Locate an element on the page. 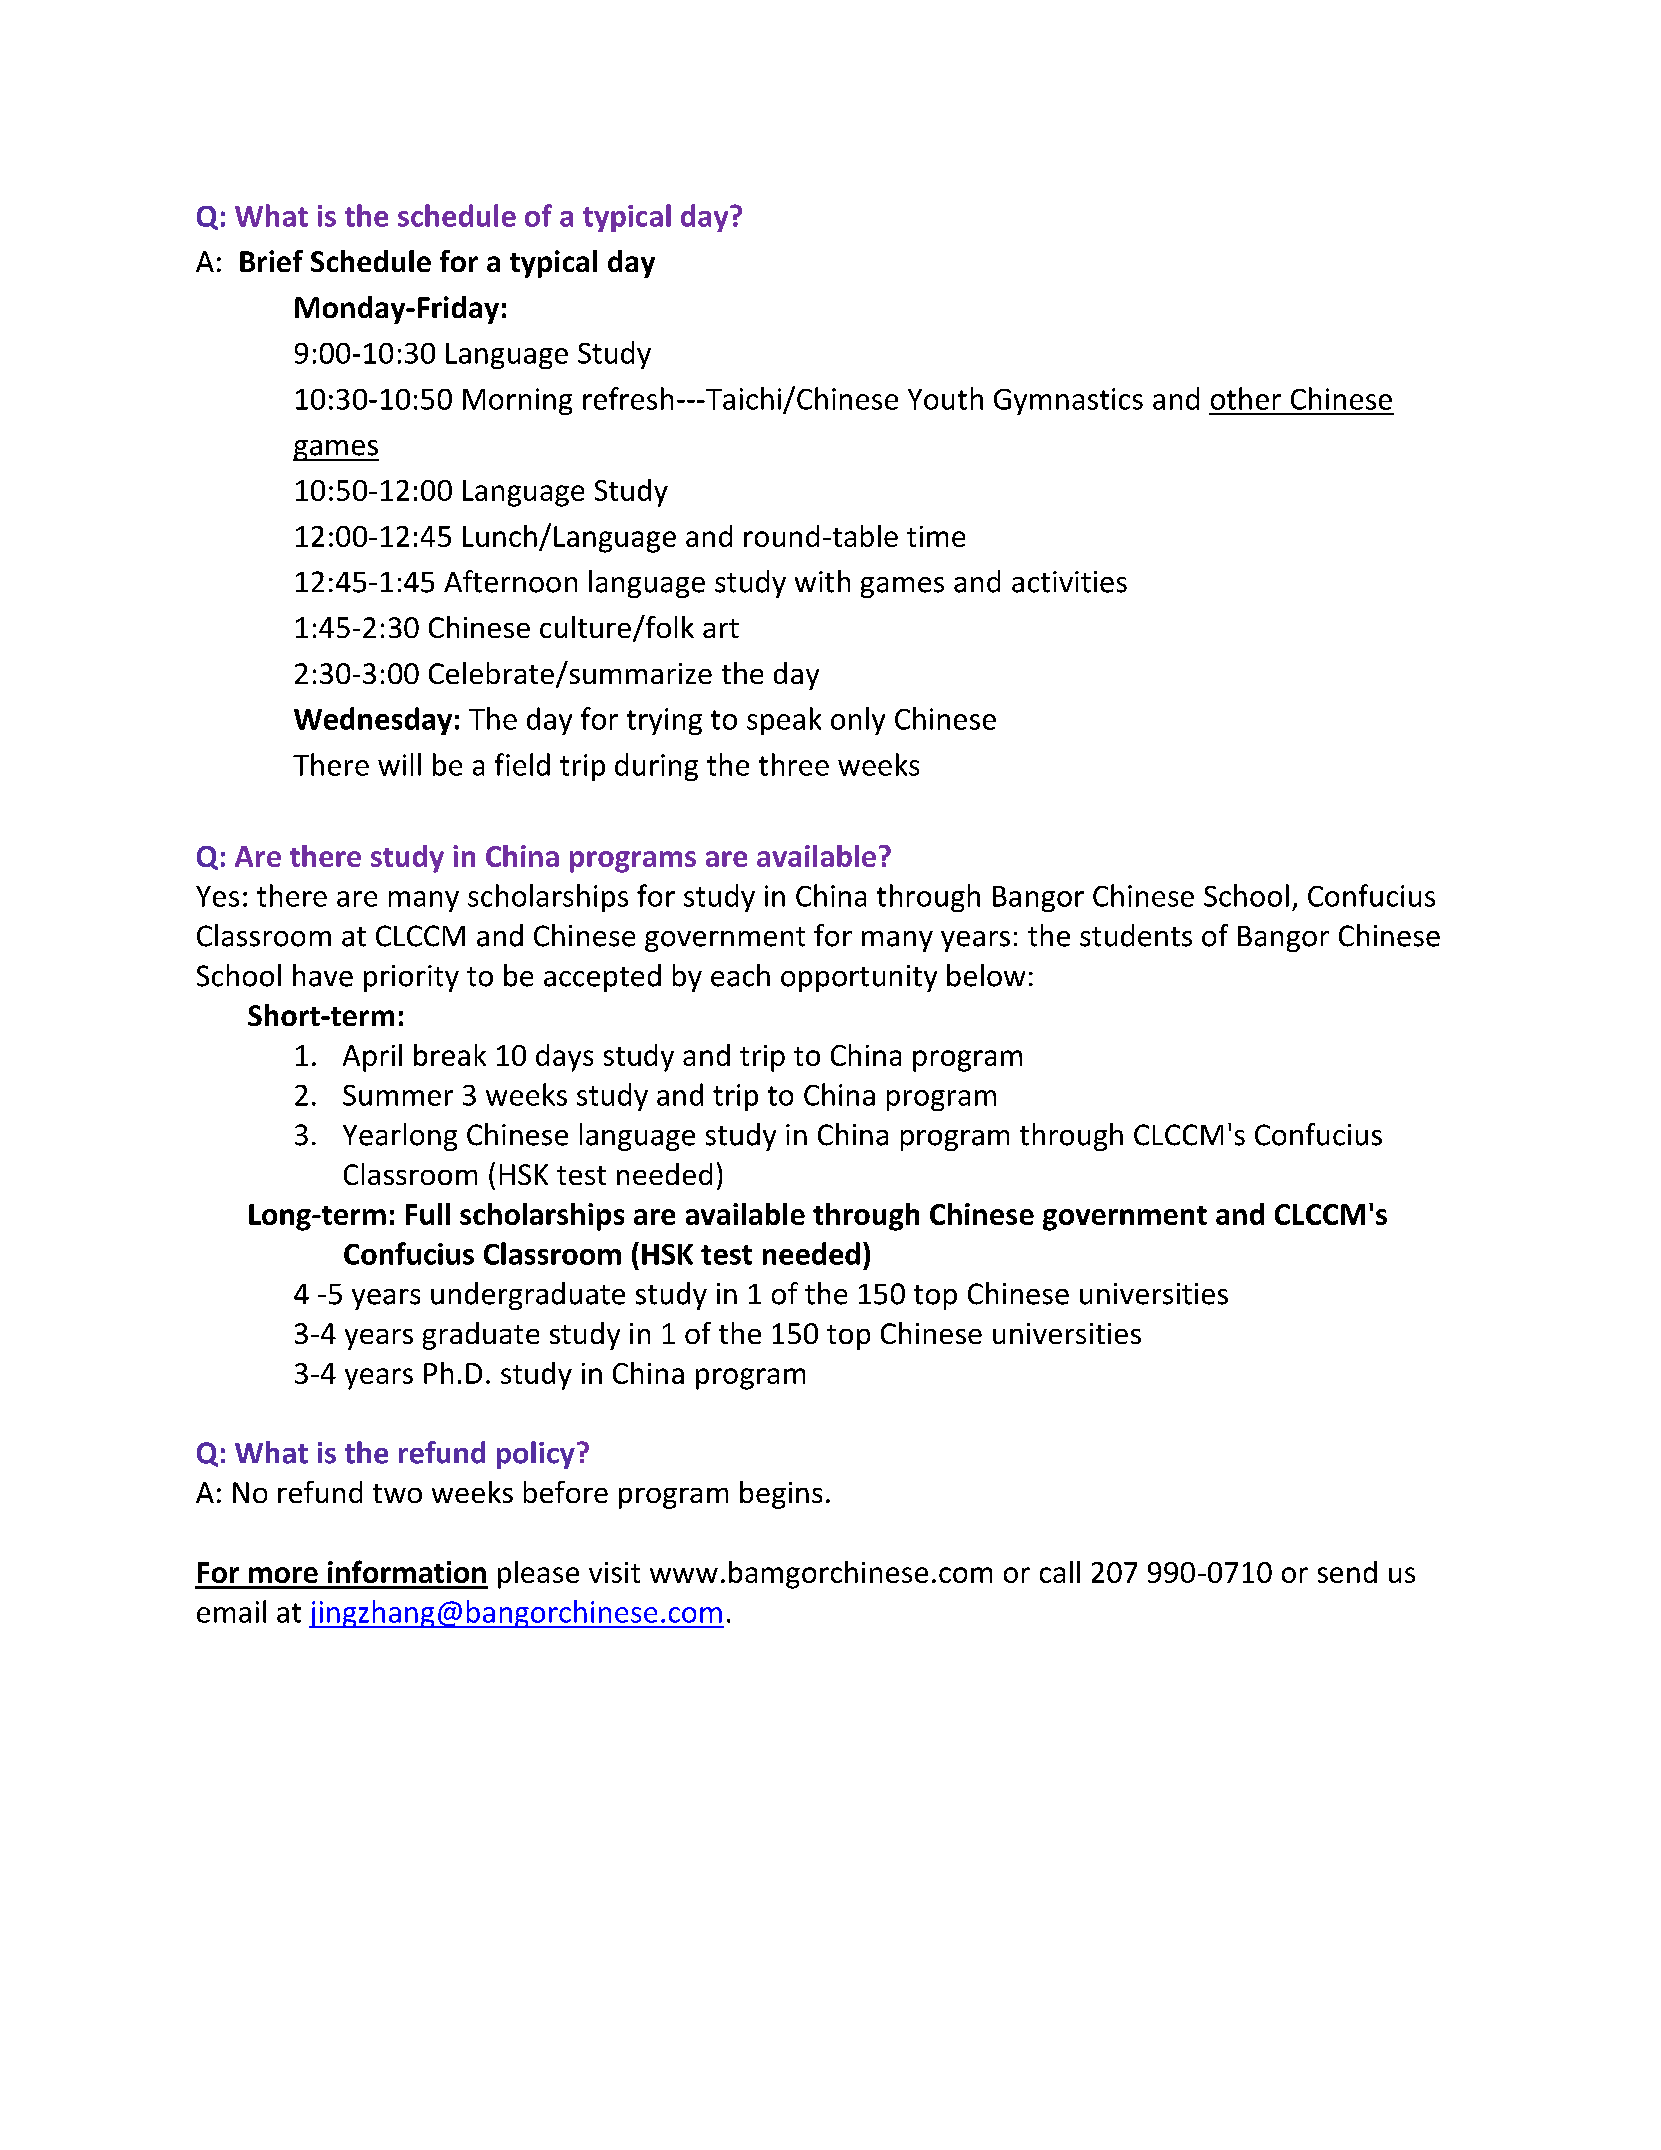 The height and width of the image is (2150, 1661). speak is located at coordinates (784, 721).
